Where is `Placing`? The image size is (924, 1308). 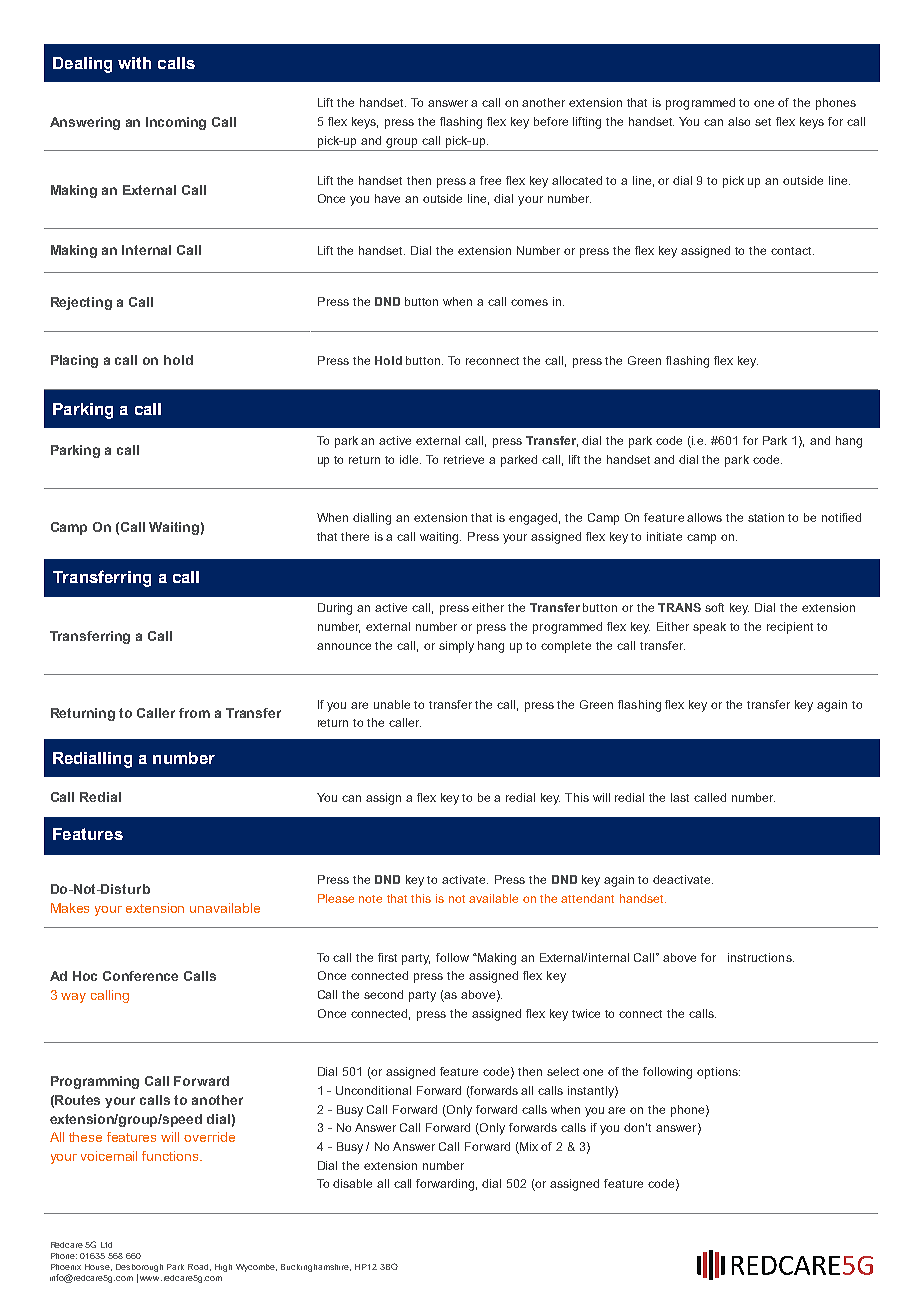
Placing is located at coordinates (74, 361).
